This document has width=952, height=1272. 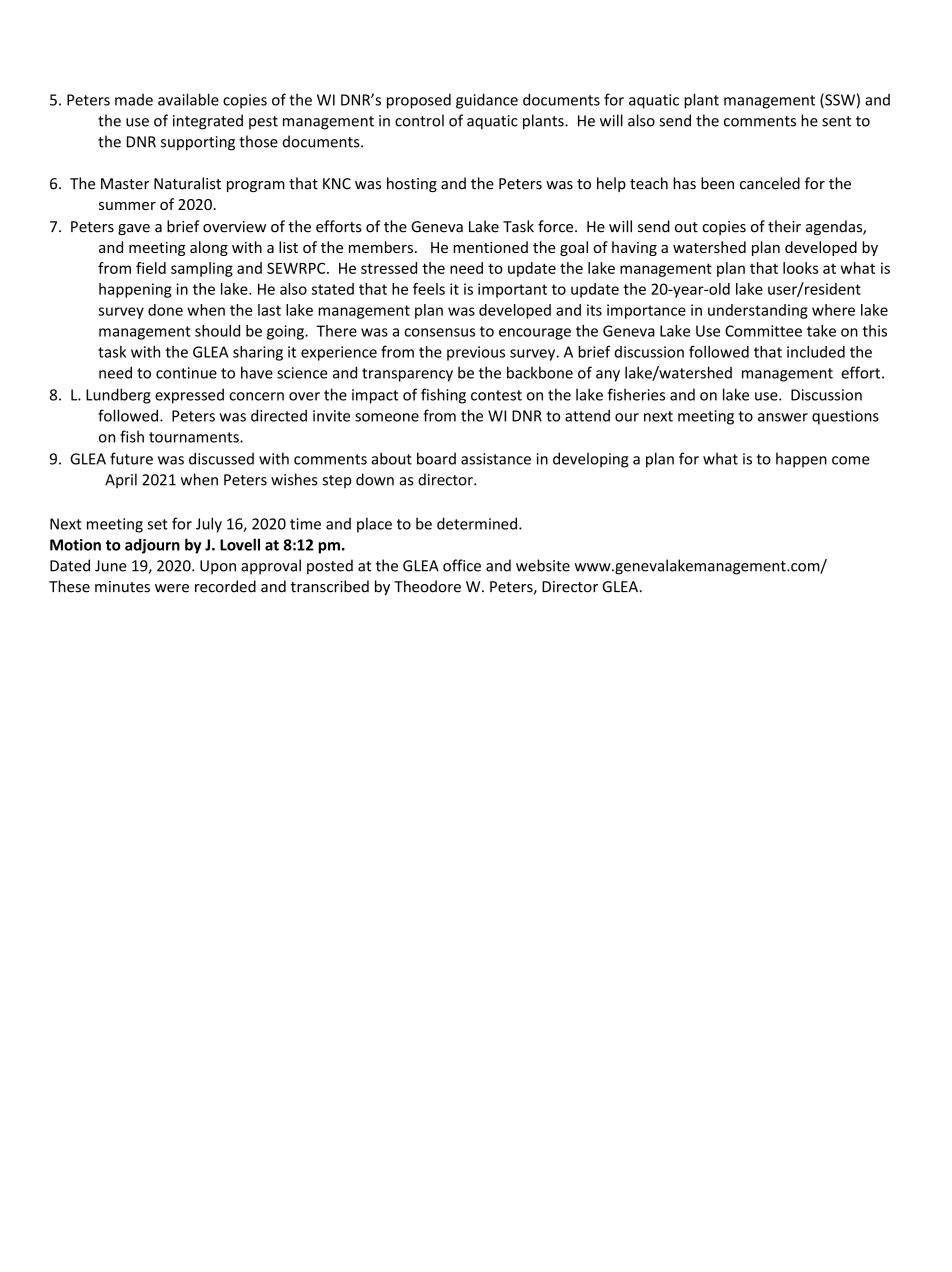 I want to click on someone, so click(x=387, y=417).
